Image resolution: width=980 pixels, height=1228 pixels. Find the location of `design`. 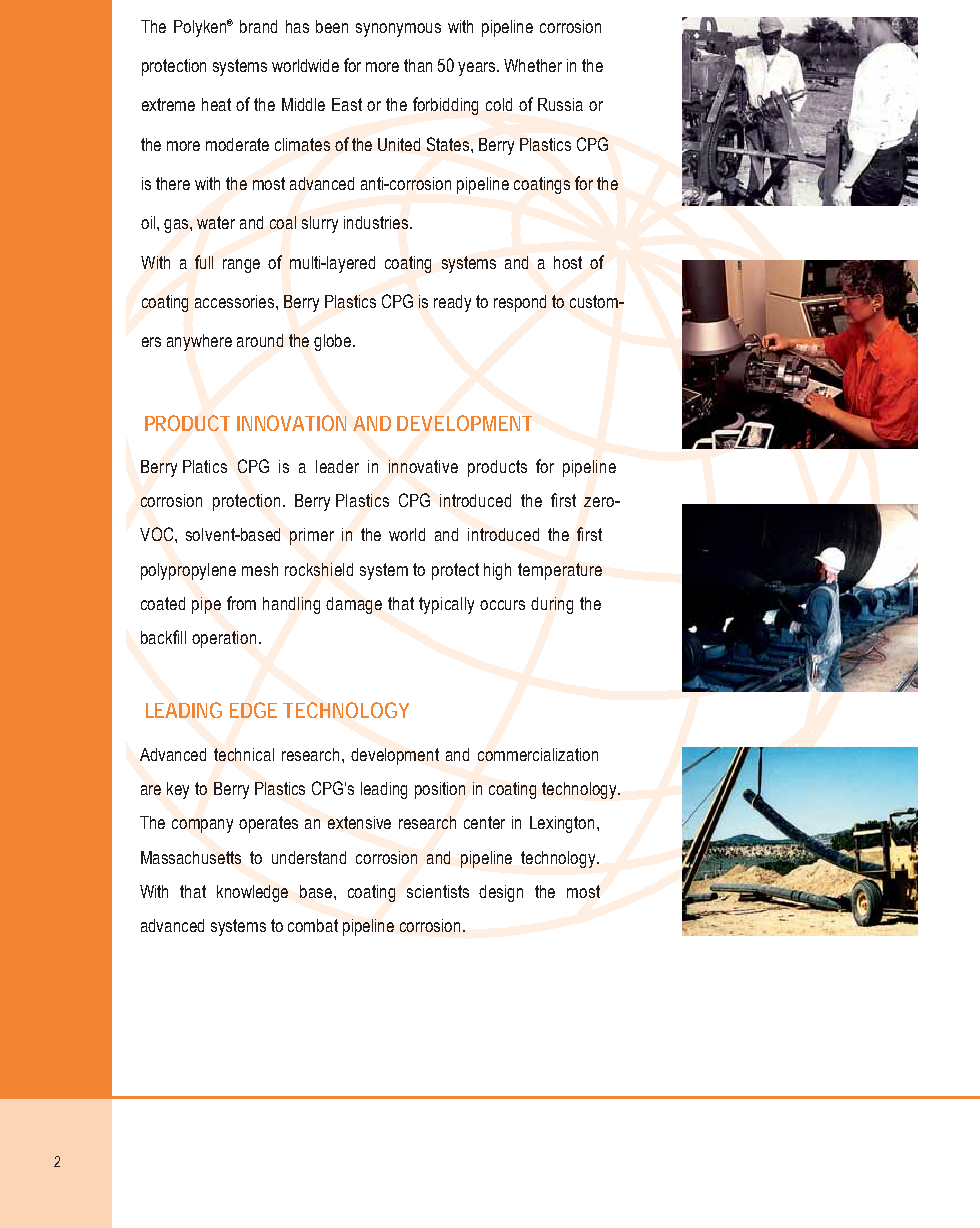

design is located at coordinates (501, 893).
